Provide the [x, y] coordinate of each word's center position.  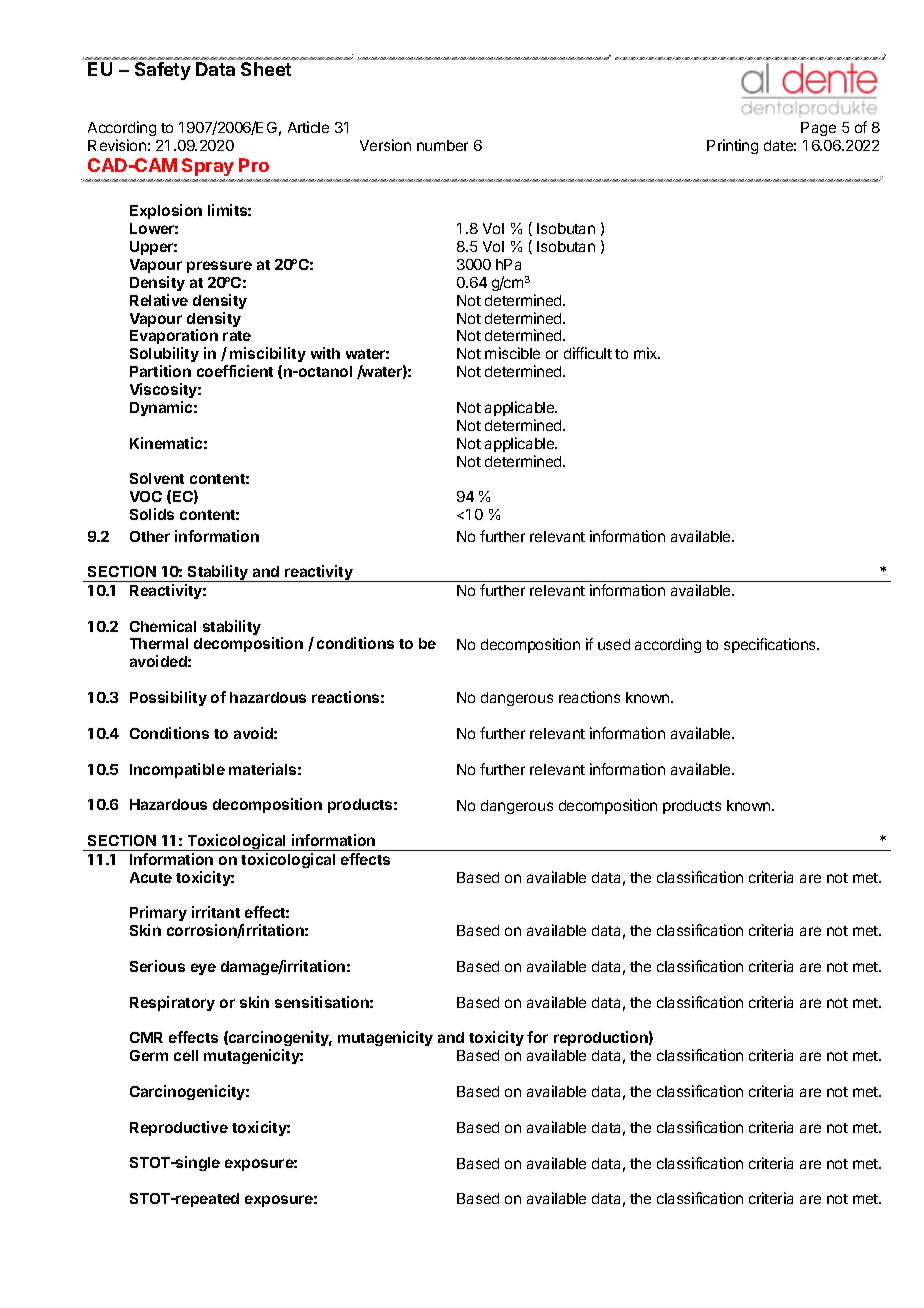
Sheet [266, 69]
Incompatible [177, 770]
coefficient [235, 371]
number [442, 145]
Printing [732, 146]
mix [647, 353]
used [614, 644]
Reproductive [179, 1128]
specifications [771, 645]
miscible [512, 353]
